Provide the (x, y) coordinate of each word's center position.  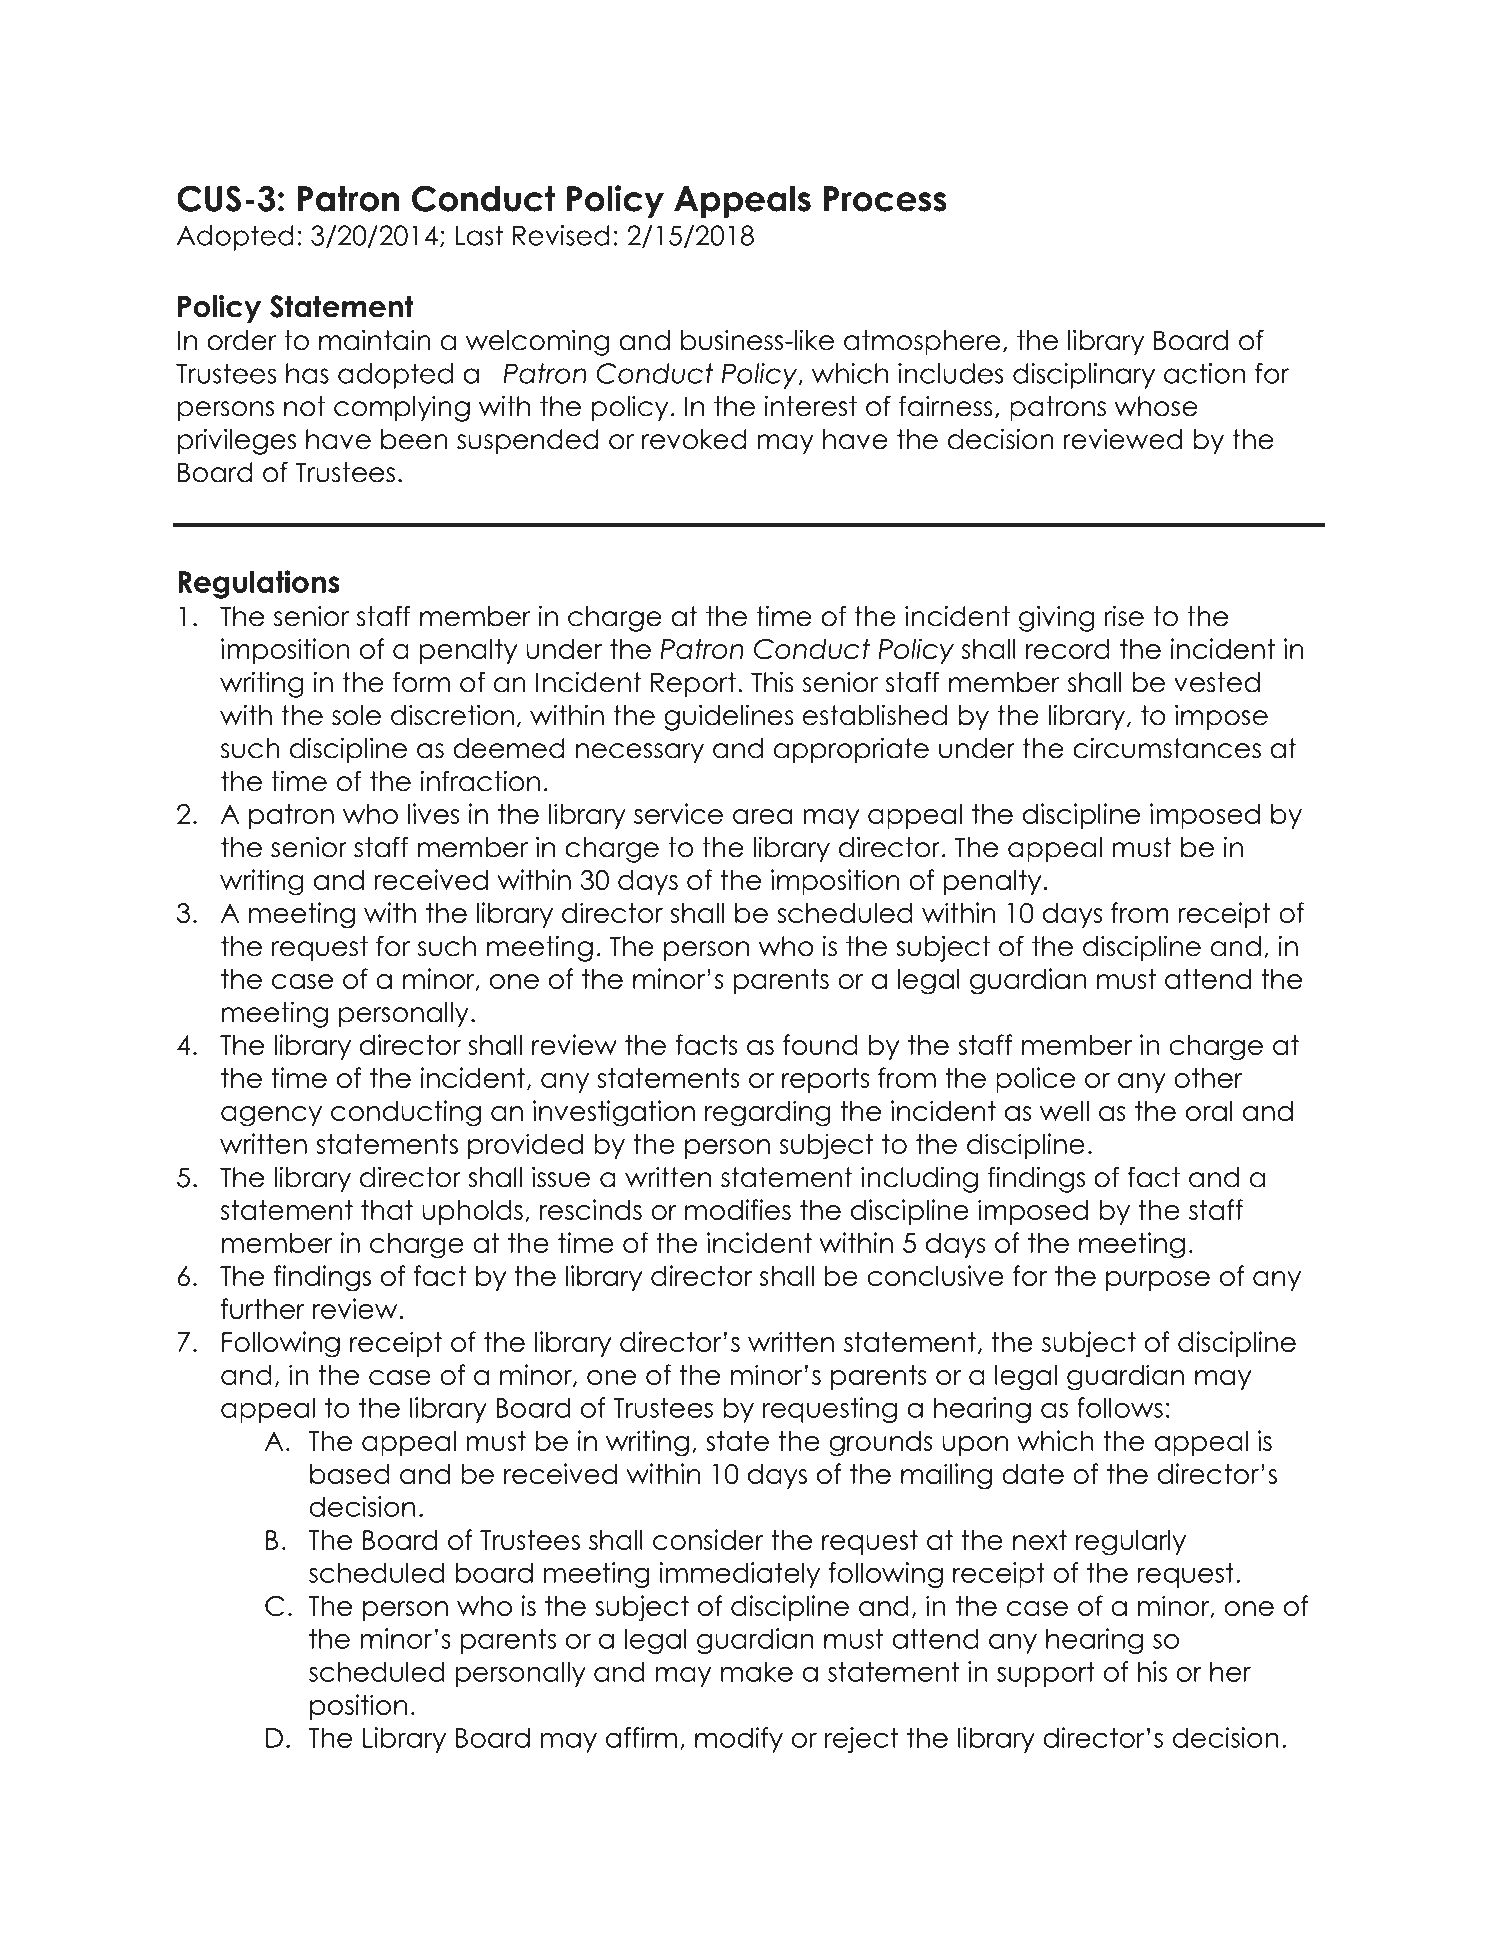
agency (271, 1116)
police (1035, 1080)
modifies (738, 1209)
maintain (375, 340)
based (350, 1474)
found (820, 1044)
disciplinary (1084, 376)
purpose (1158, 1281)
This (772, 682)
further (263, 1308)
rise (1124, 616)
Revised (561, 235)
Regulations (259, 584)
